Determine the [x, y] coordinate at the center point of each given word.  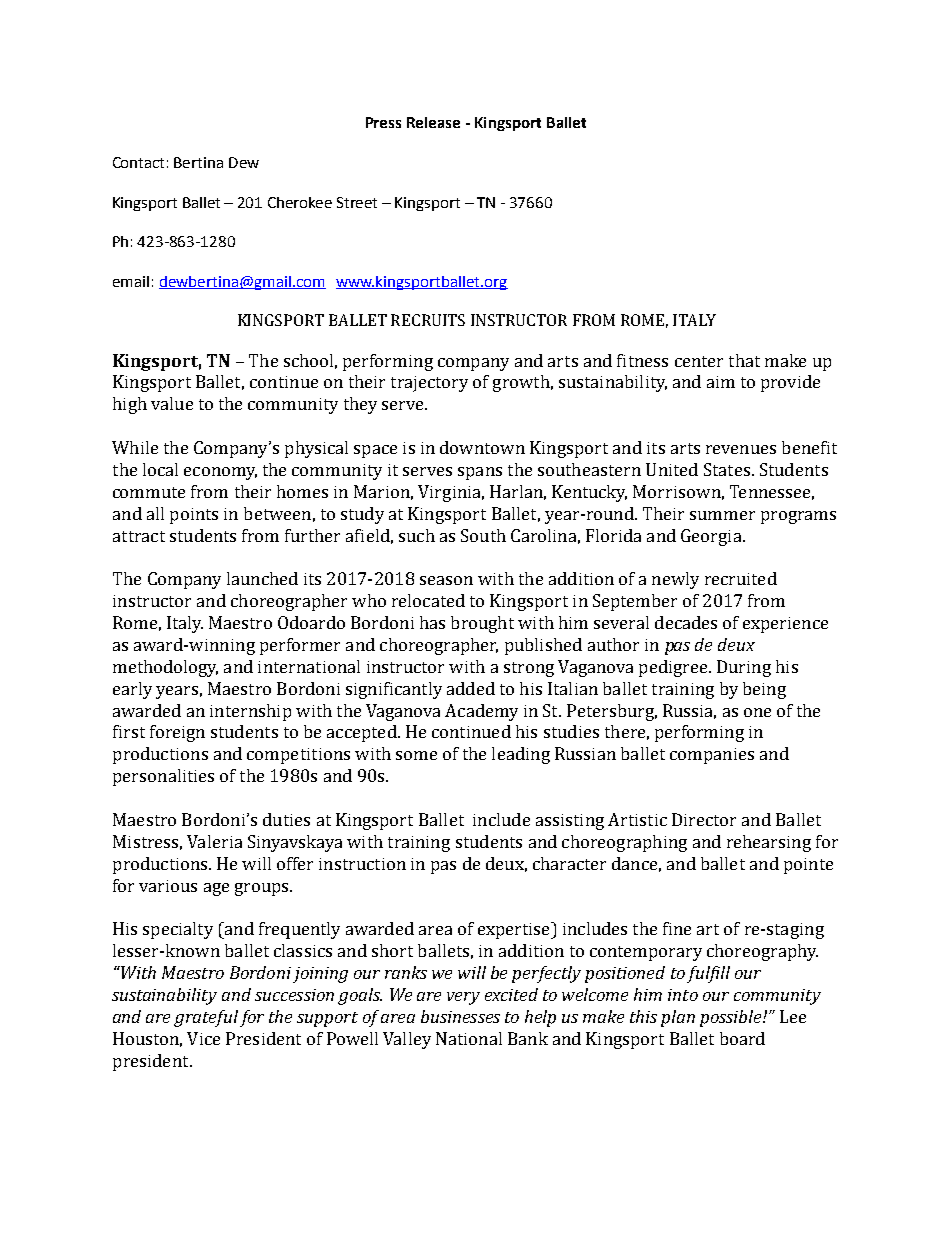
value [172, 403]
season [446, 580]
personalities [163, 777]
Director [704, 819]
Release [433, 122]
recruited [741, 578]
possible [732, 1018]
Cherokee [300, 202]
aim [721, 382]
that [744, 360]
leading [521, 755]
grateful [206, 1018]
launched [262, 578]
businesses [460, 1016]
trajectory [429, 384]
